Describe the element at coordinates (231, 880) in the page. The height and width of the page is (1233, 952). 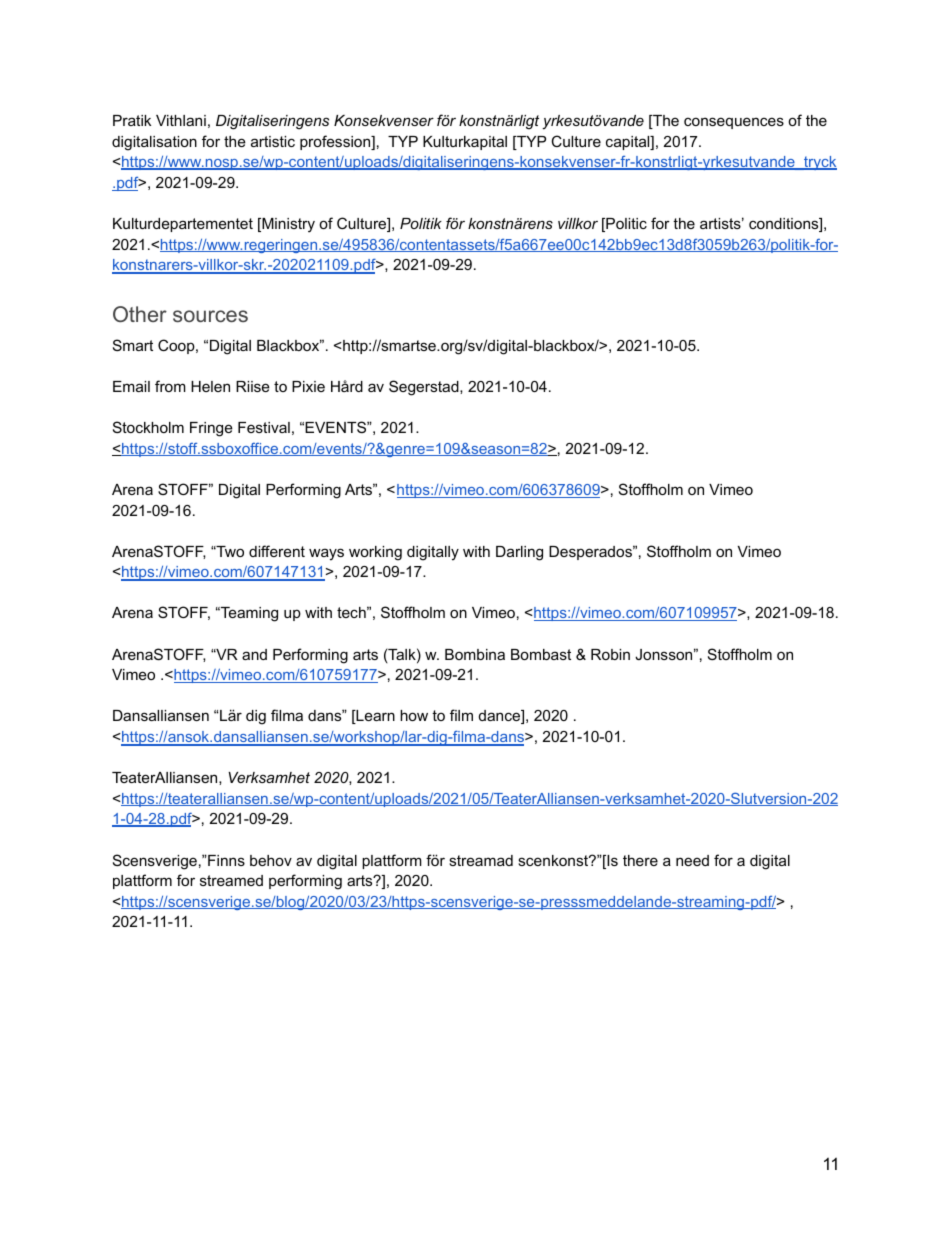
I see `streamed` at that location.
